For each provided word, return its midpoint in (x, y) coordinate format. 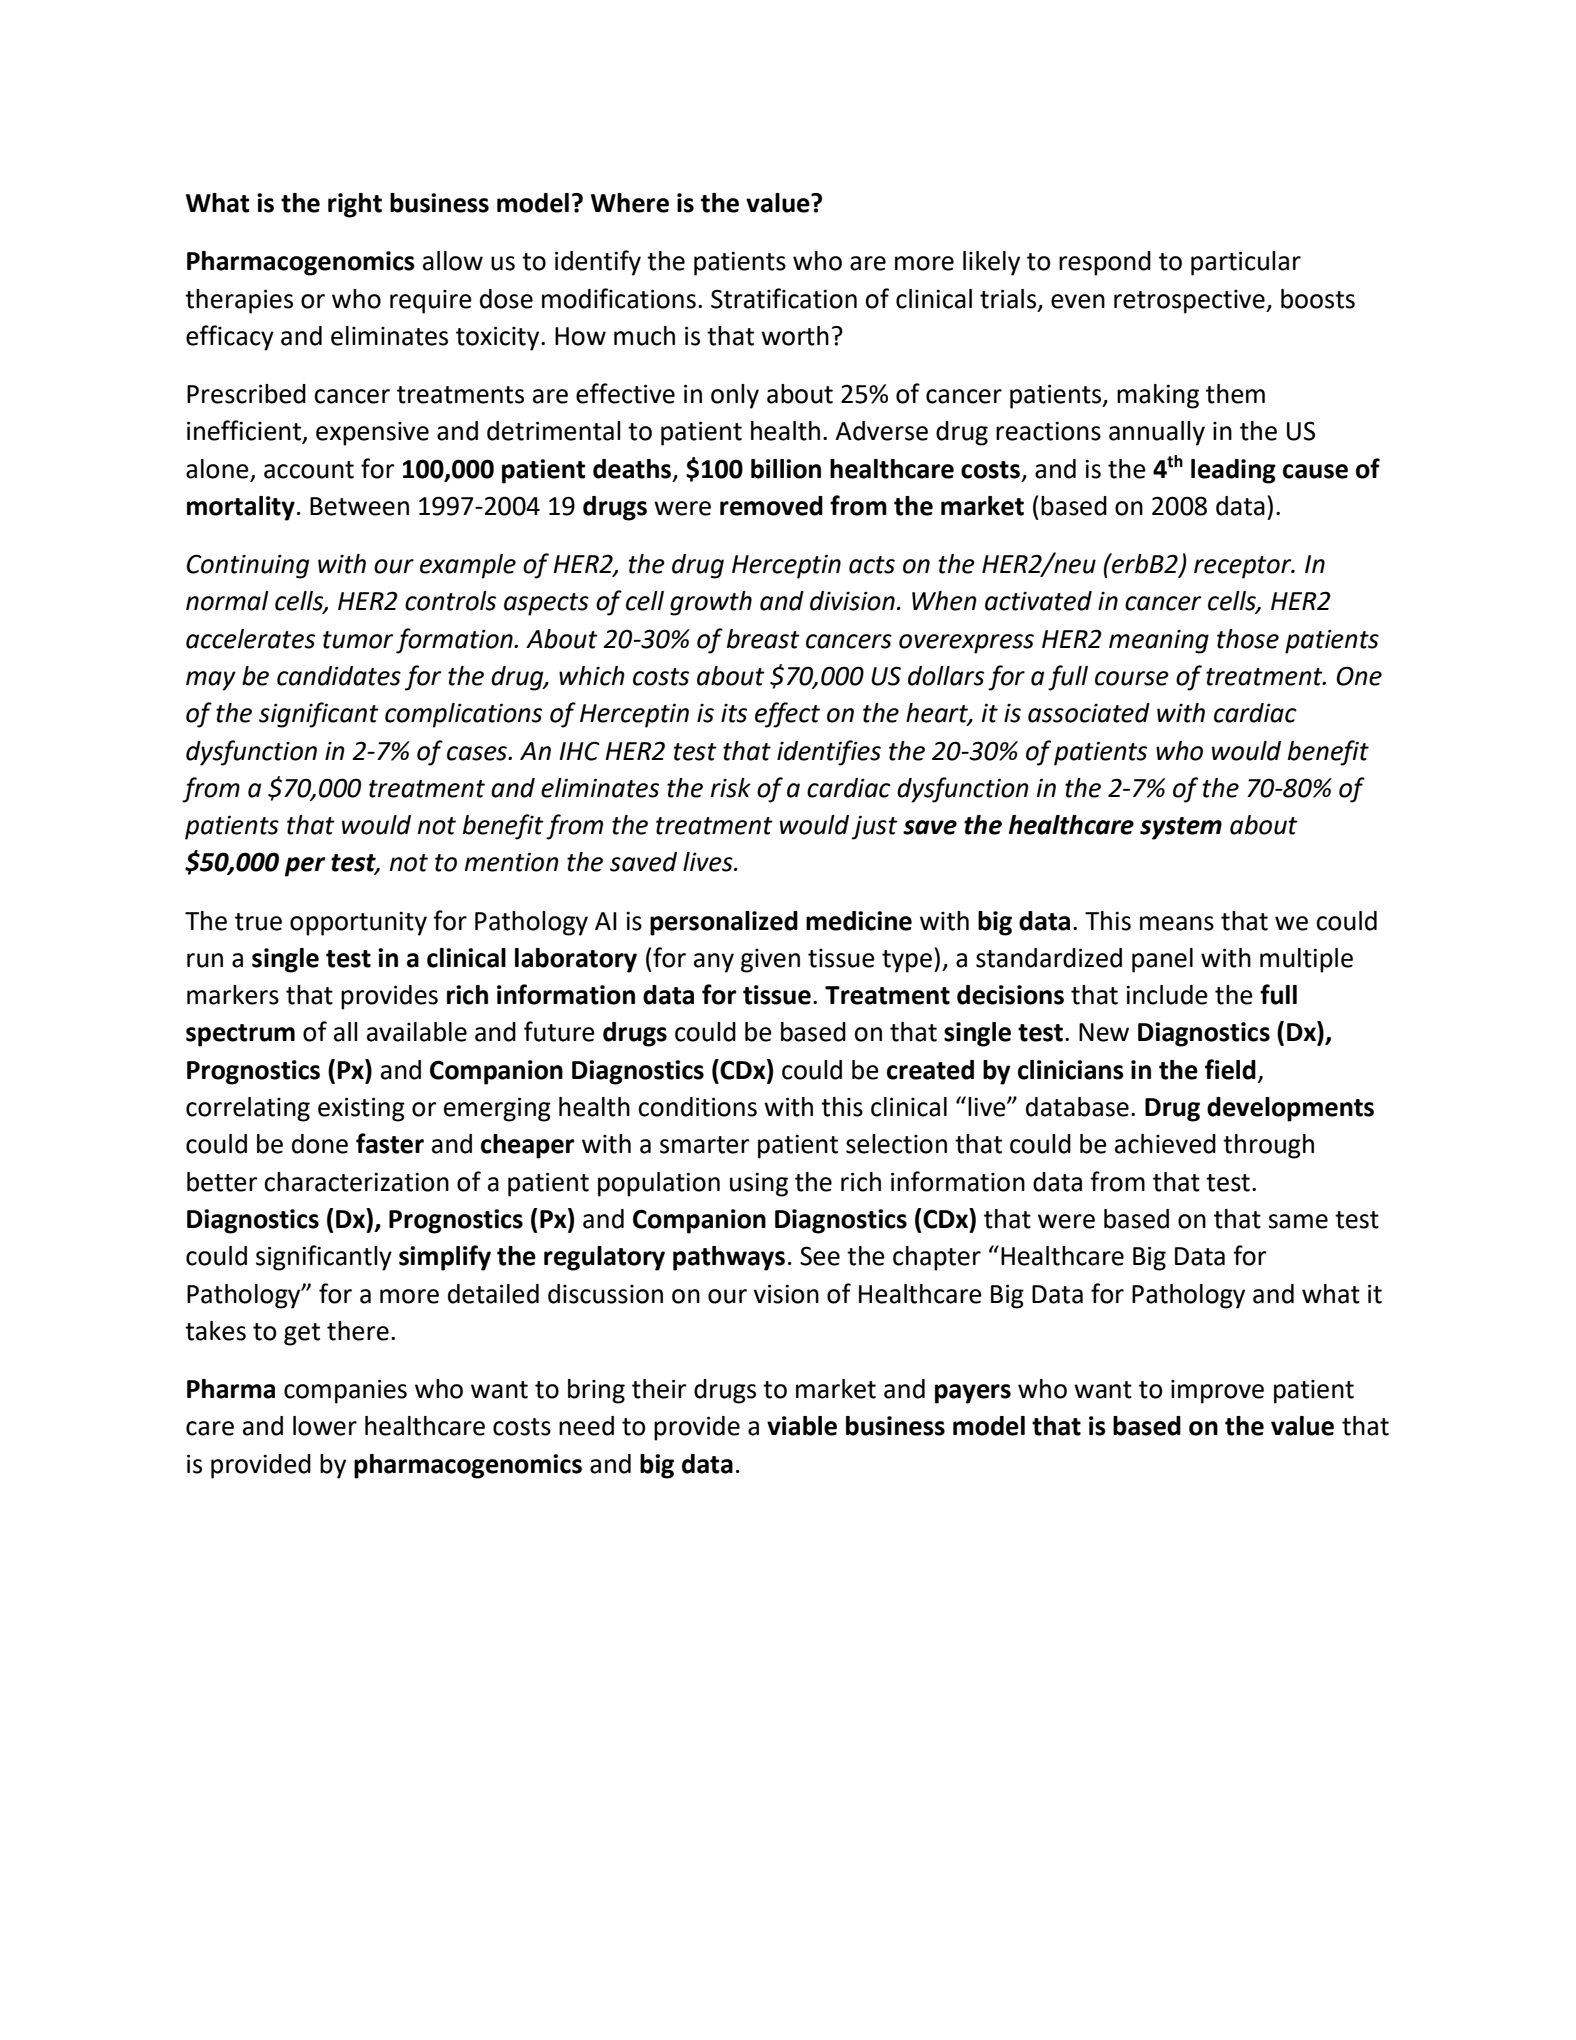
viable (802, 1426)
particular (1246, 263)
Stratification (784, 298)
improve (1217, 1392)
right (355, 205)
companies (345, 1391)
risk (731, 788)
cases (478, 753)
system (1181, 828)
